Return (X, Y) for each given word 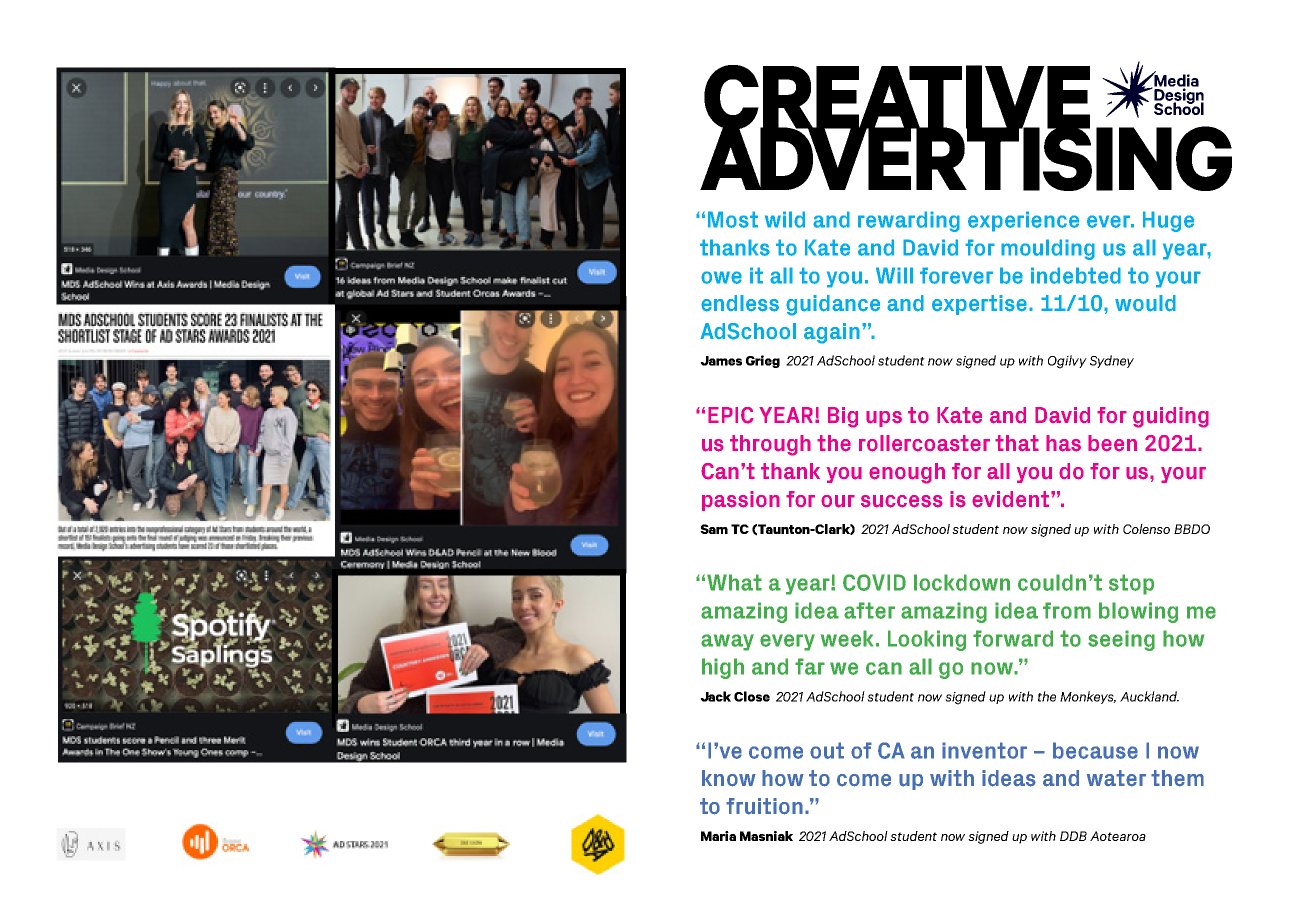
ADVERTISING (966, 157)
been (1112, 443)
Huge (1168, 221)
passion (741, 501)
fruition (764, 806)
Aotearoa (1118, 836)
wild (785, 219)
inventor (984, 750)
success (902, 501)
